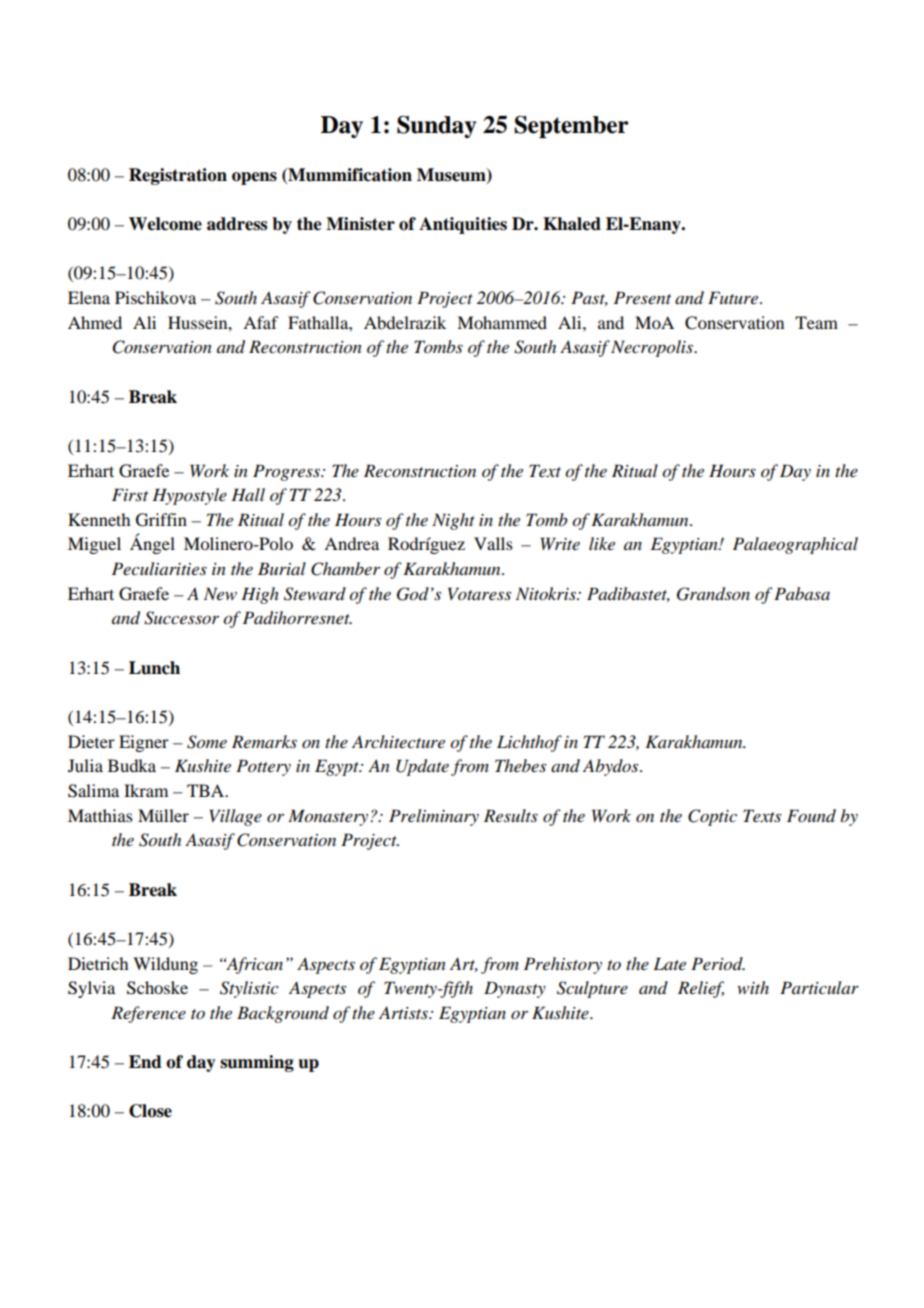  What do you see at coordinates (602, 543) in the screenshot?
I see `like` at bounding box center [602, 543].
